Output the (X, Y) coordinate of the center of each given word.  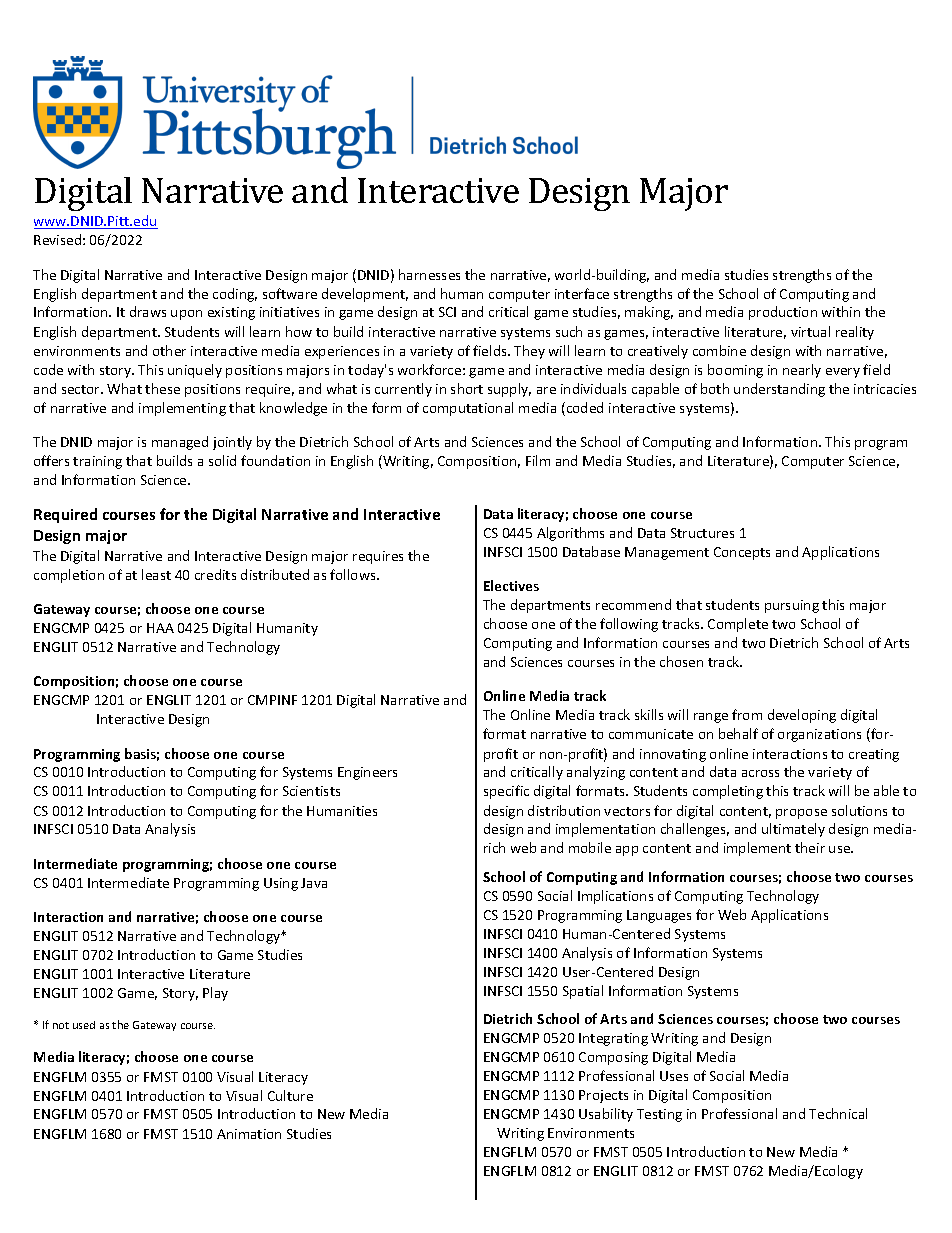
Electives (511, 585)
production (783, 313)
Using (281, 884)
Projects (603, 1096)
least (156, 574)
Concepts (742, 553)
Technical (838, 1113)
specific (506, 792)
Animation (249, 1134)
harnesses (429, 274)
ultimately (793, 830)
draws (148, 311)
